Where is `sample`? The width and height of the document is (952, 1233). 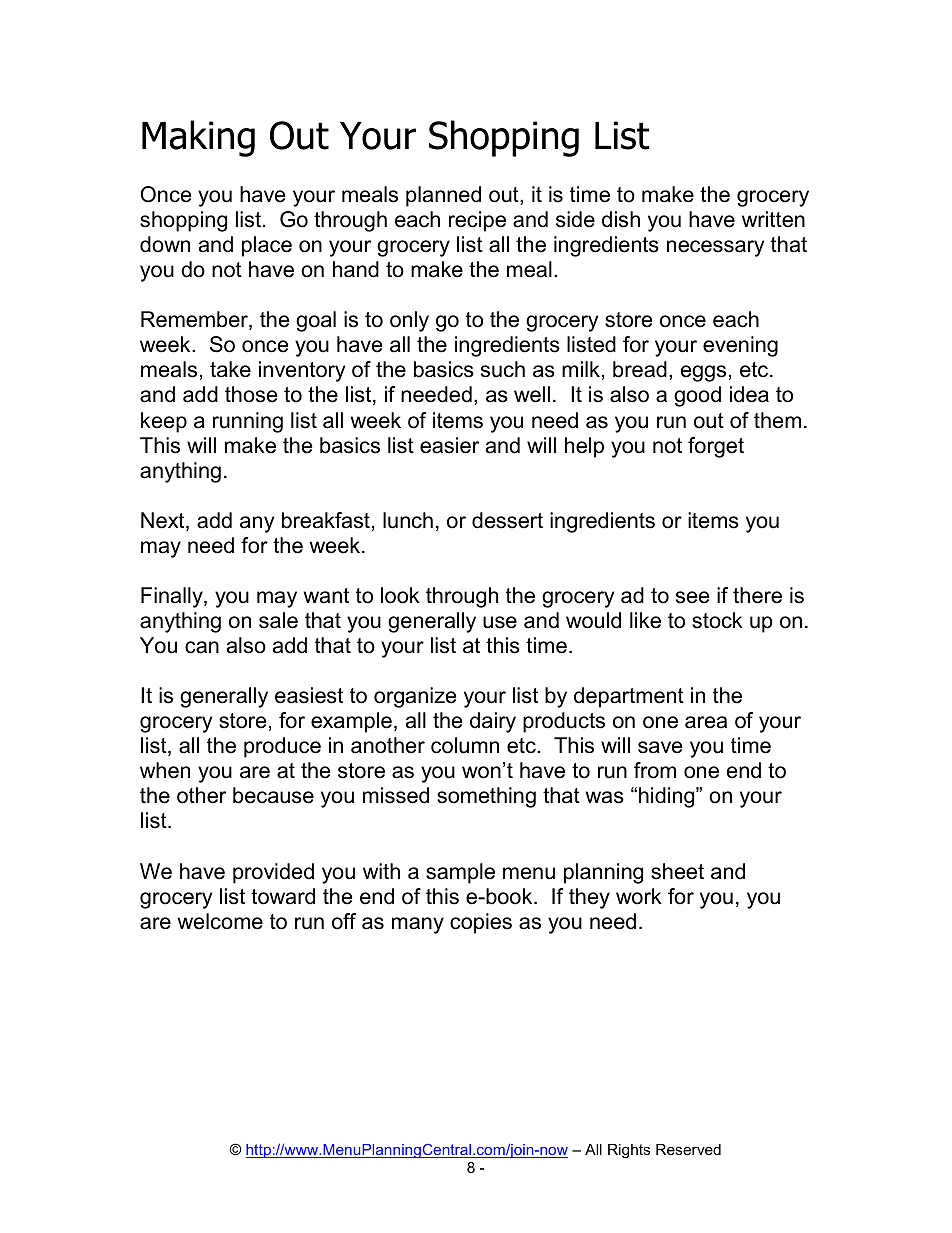
sample is located at coordinates (460, 873).
